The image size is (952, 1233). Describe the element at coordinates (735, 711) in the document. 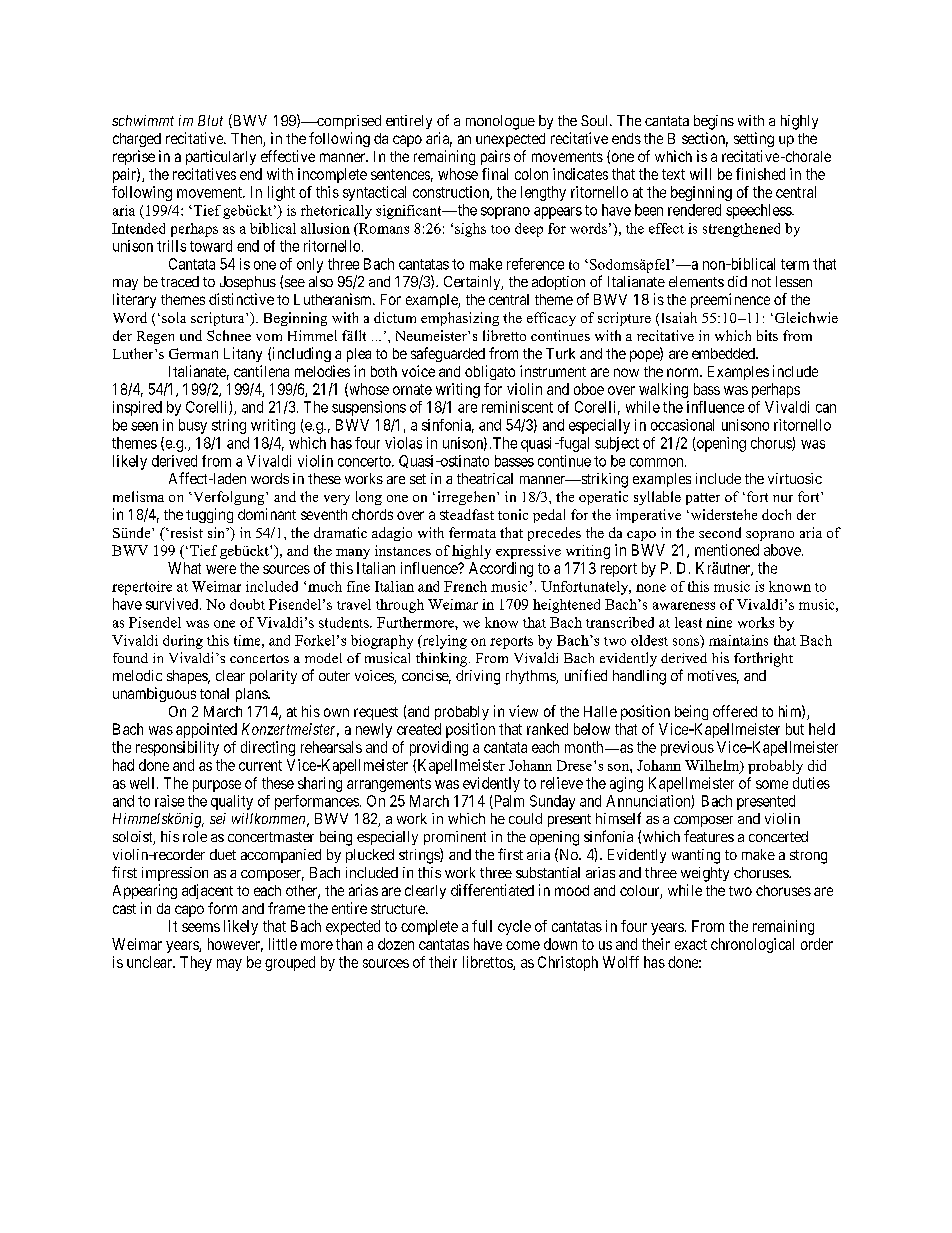

I see `offered` at that location.
